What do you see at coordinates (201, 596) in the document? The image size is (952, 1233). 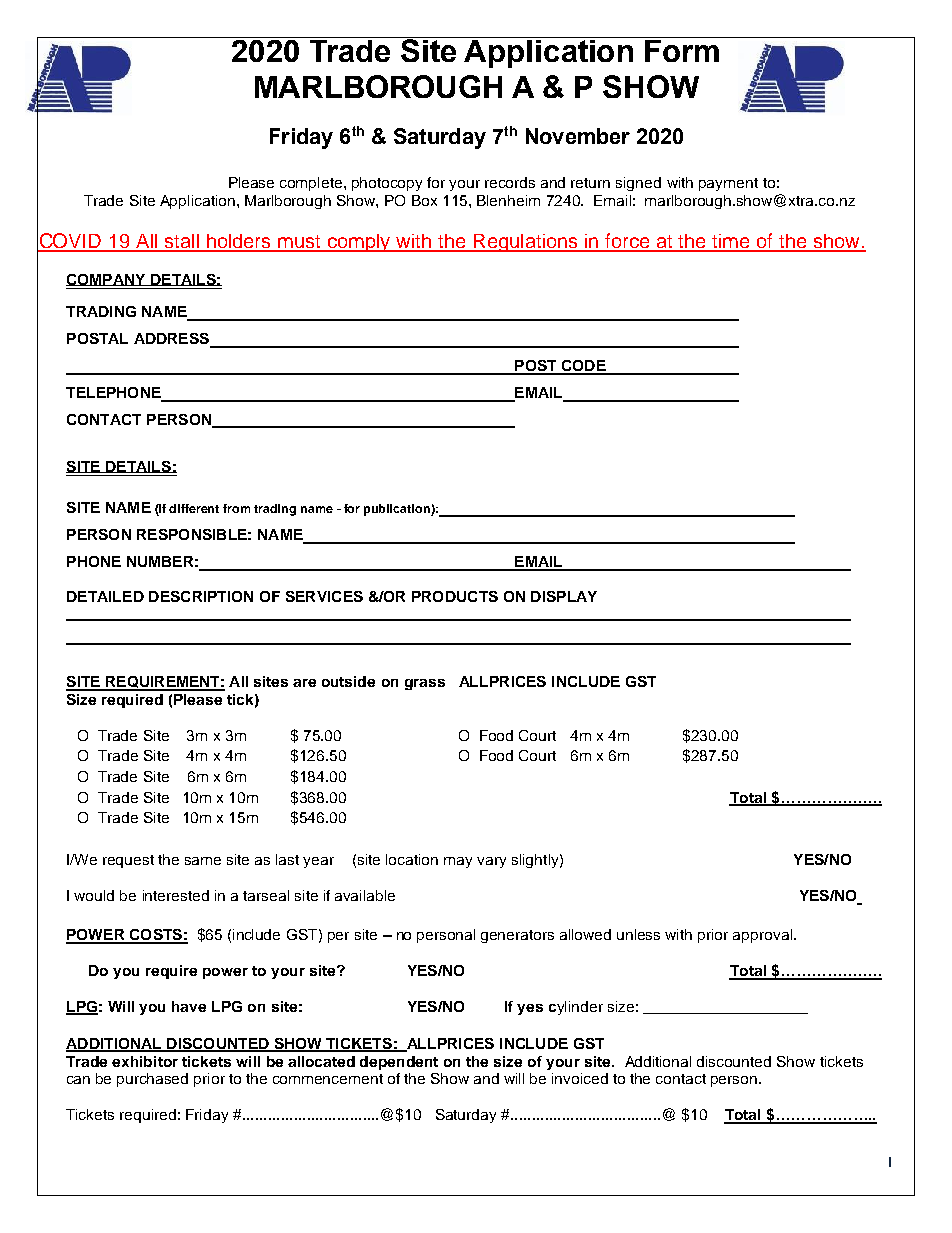 I see `DESCRIPTION` at bounding box center [201, 596].
